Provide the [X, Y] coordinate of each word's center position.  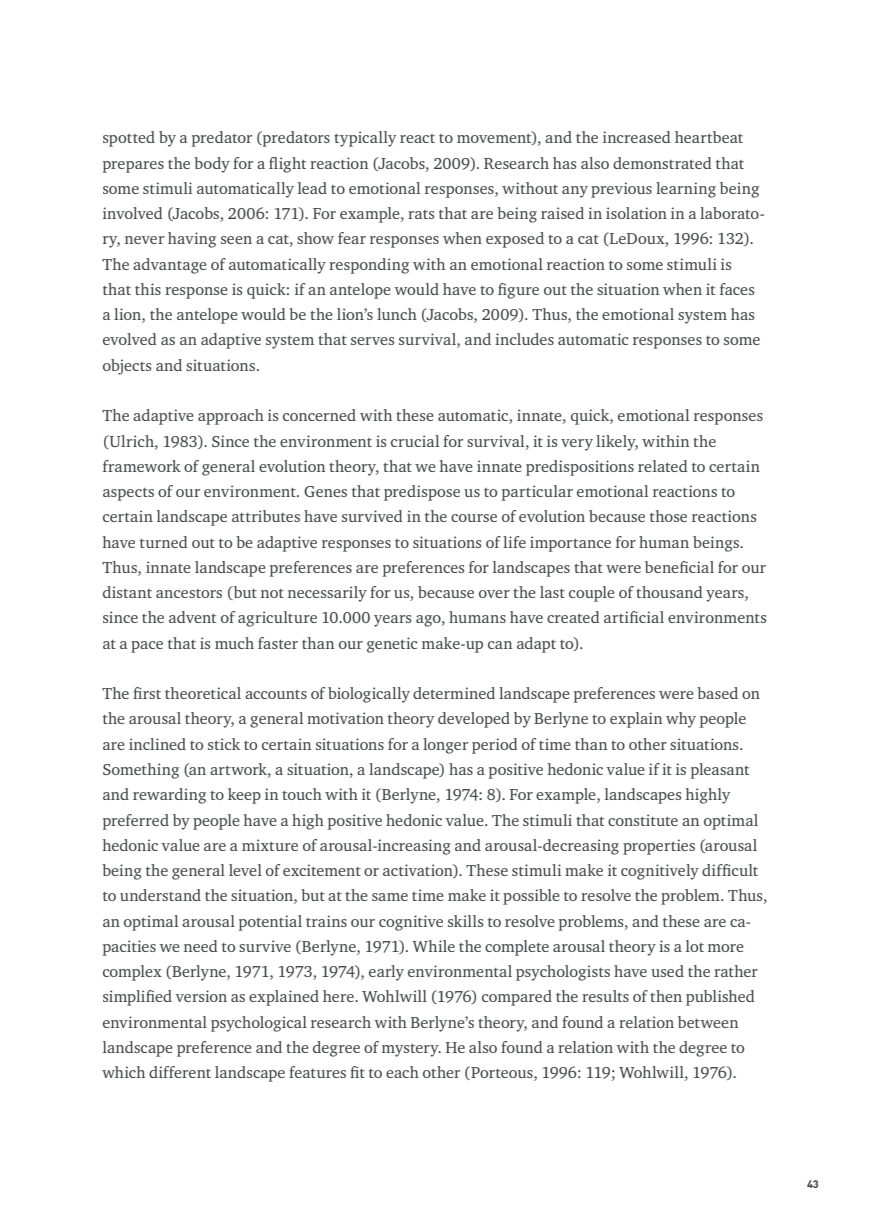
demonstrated [662, 163]
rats [421, 214]
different [180, 1072]
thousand [669, 592]
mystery [411, 1050]
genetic [392, 645]
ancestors [189, 593]
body [212, 165]
